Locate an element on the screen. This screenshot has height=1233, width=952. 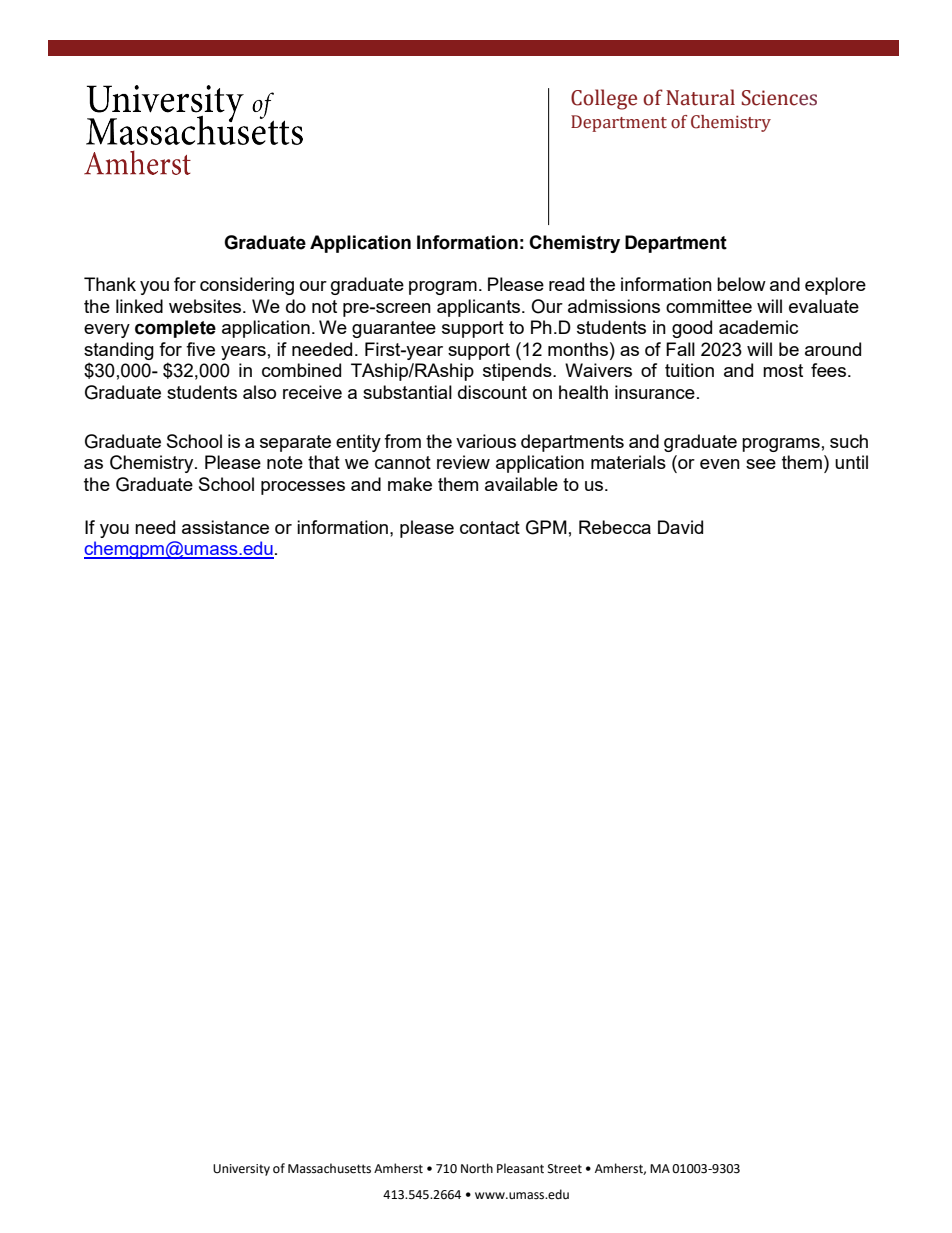
North is located at coordinates (477, 1168).
